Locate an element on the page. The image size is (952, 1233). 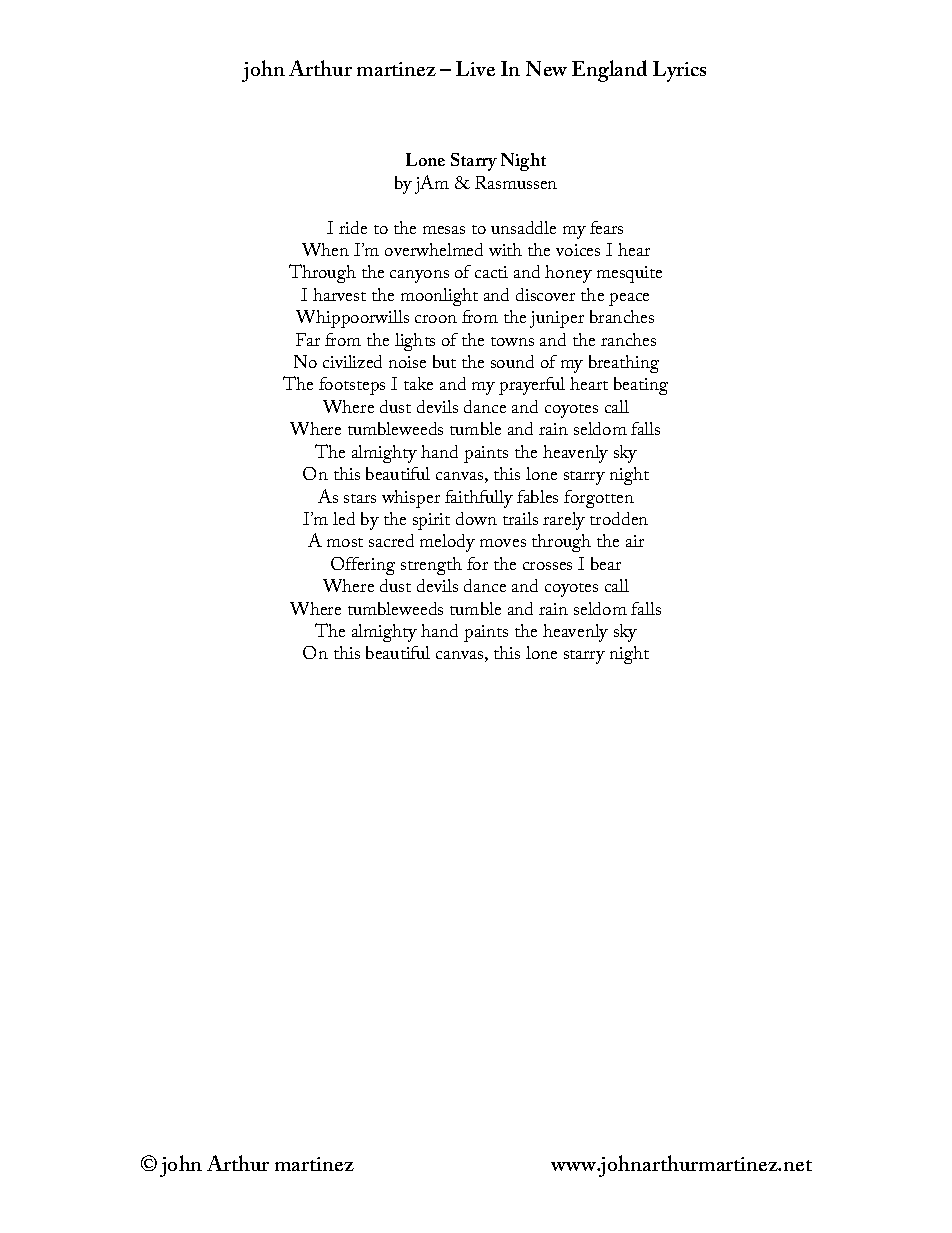
New is located at coordinates (546, 68).
